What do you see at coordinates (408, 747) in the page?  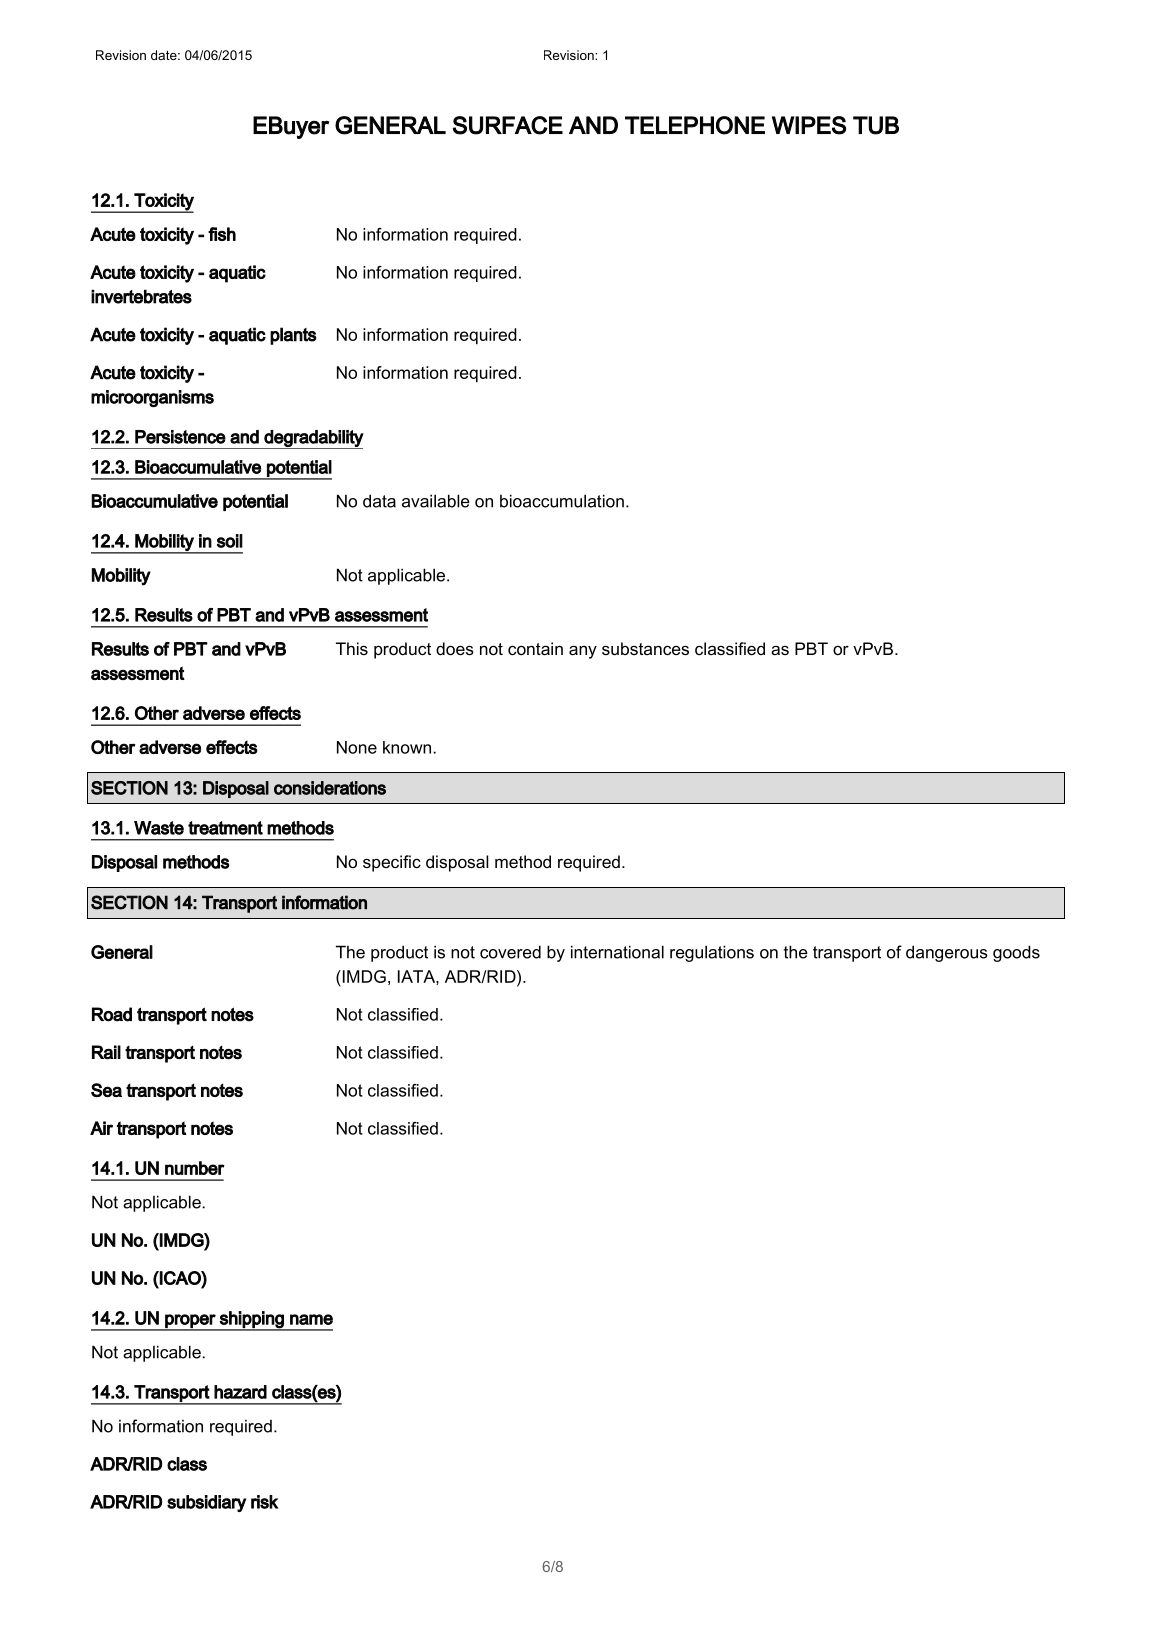 I see `known` at bounding box center [408, 747].
